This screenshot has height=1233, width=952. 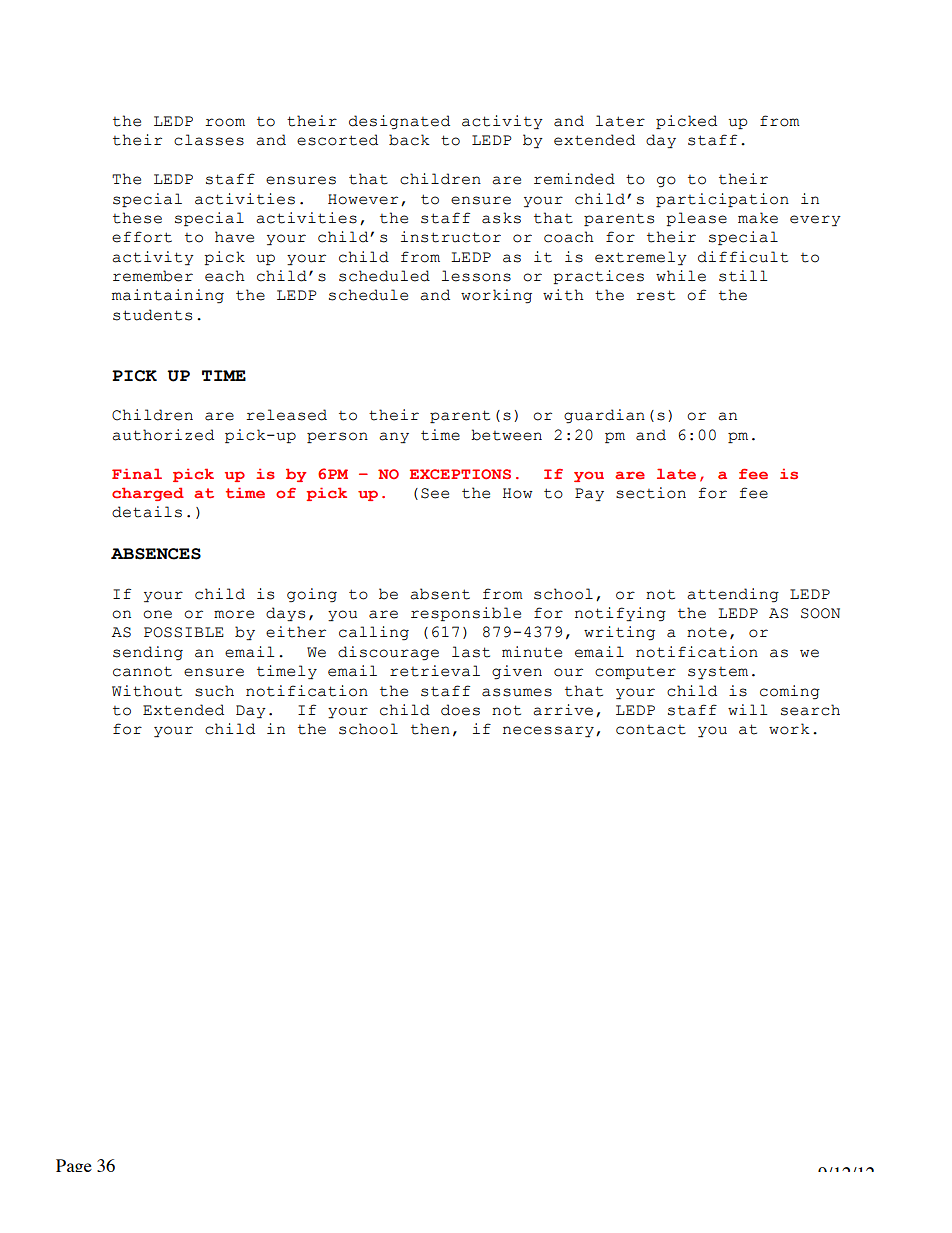 I want to click on released, so click(x=286, y=415).
